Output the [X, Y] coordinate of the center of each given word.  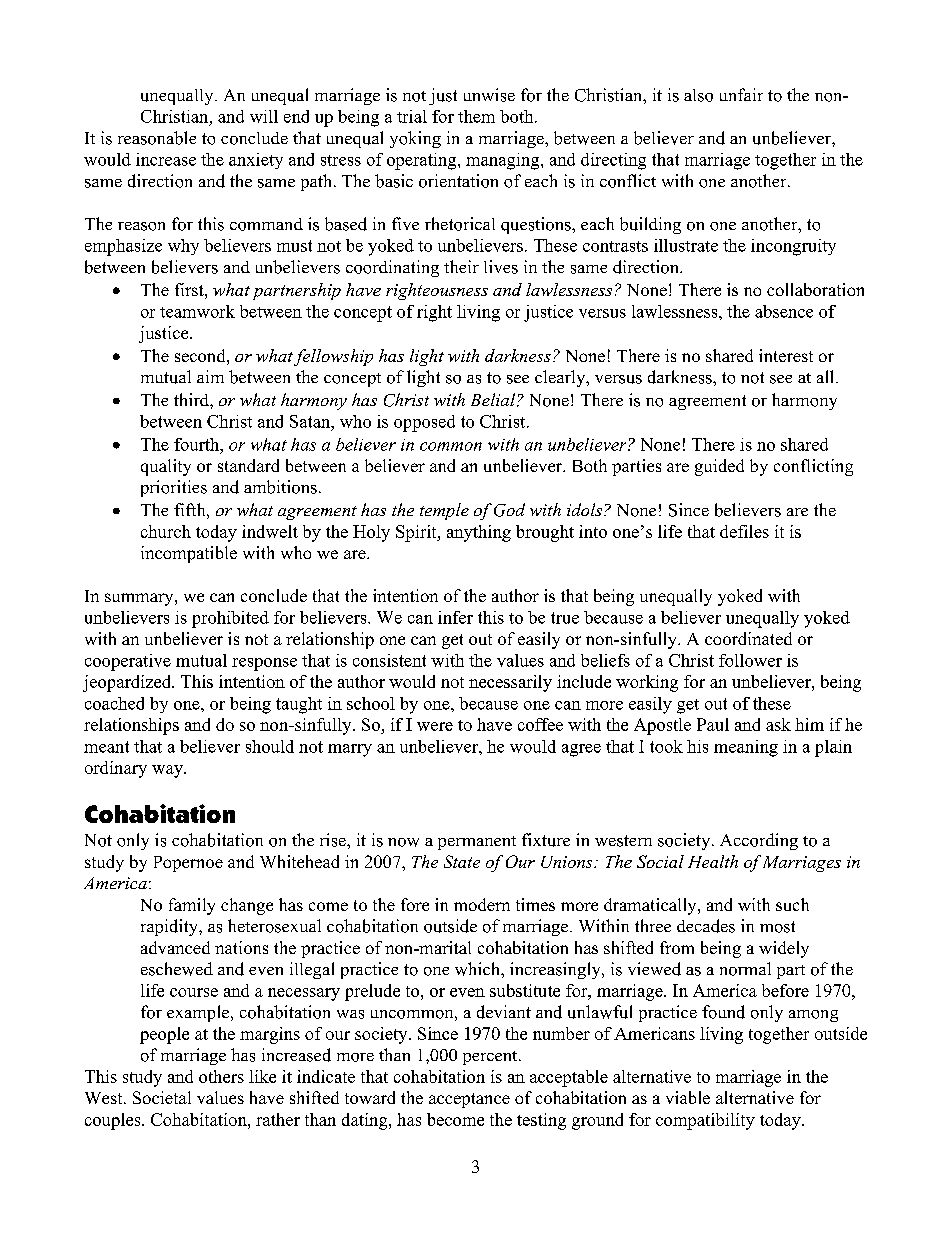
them [476, 116]
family [192, 906]
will [264, 116]
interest [786, 355]
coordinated [748, 638]
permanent [477, 843]
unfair [741, 94]
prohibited [230, 619]
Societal [162, 1097]
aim [210, 376]
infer [455, 617]
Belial [494, 400]
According [759, 841]
